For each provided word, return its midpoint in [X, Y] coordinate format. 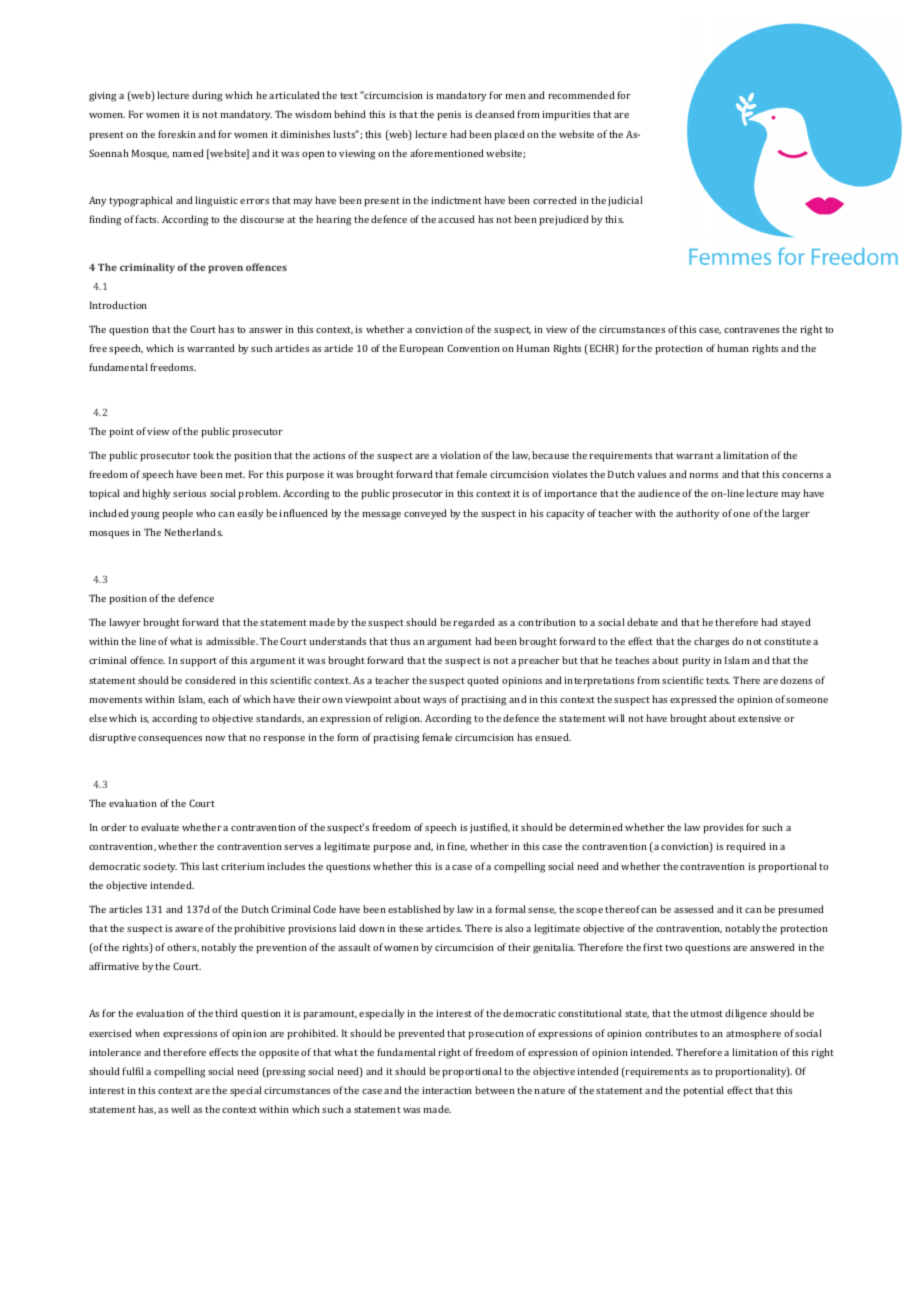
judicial [625, 201]
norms [704, 475]
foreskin [177, 134]
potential [703, 1091]
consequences [170, 740]
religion [404, 719]
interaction [447, 1090]
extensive [759, 718]
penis [449, 116]
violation [460, 455]
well [180, 1109]
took [203, 455]
